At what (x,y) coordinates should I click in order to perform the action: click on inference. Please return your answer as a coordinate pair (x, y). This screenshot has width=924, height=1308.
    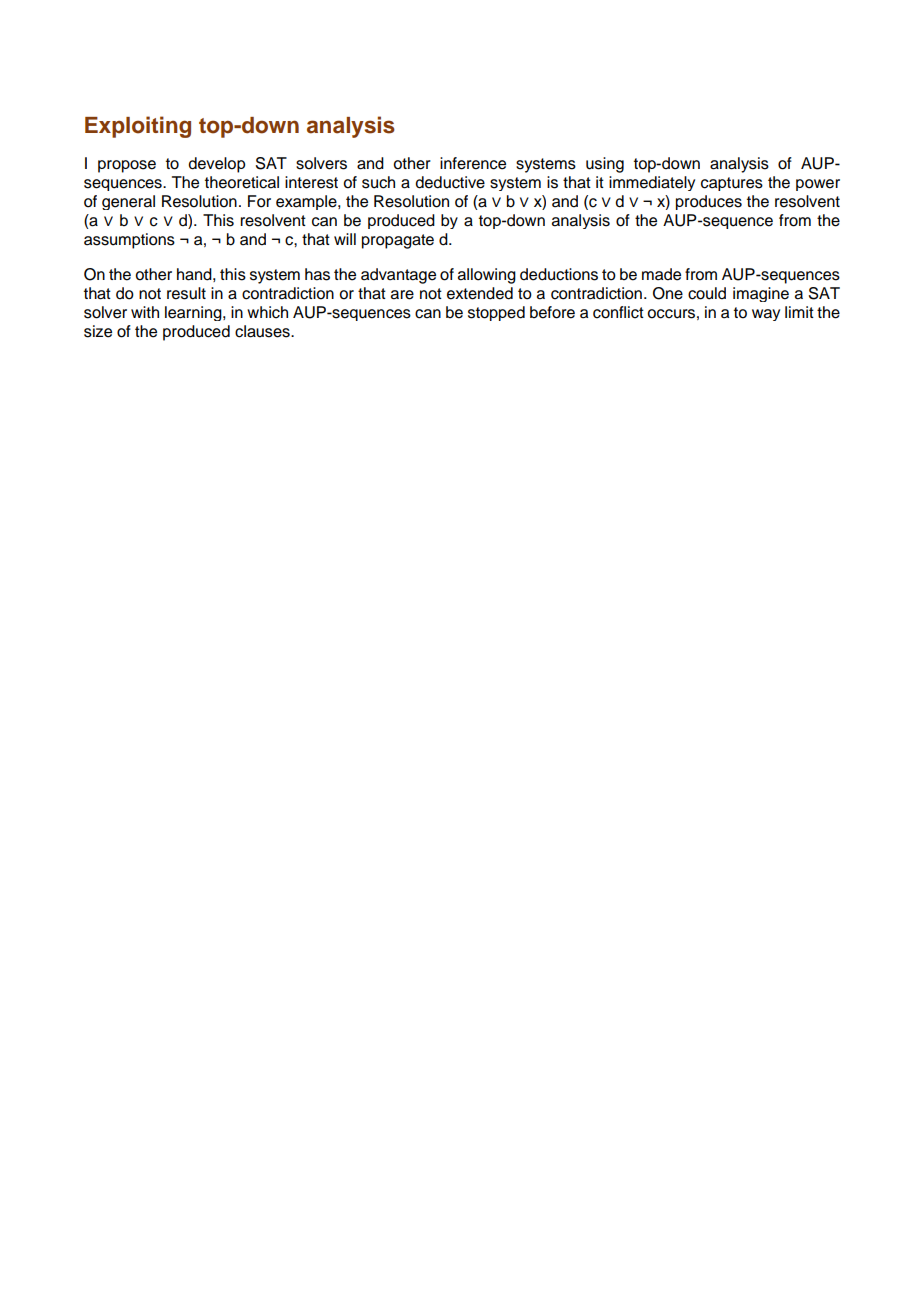
    Looking at the image, I should click on (473, 163).
